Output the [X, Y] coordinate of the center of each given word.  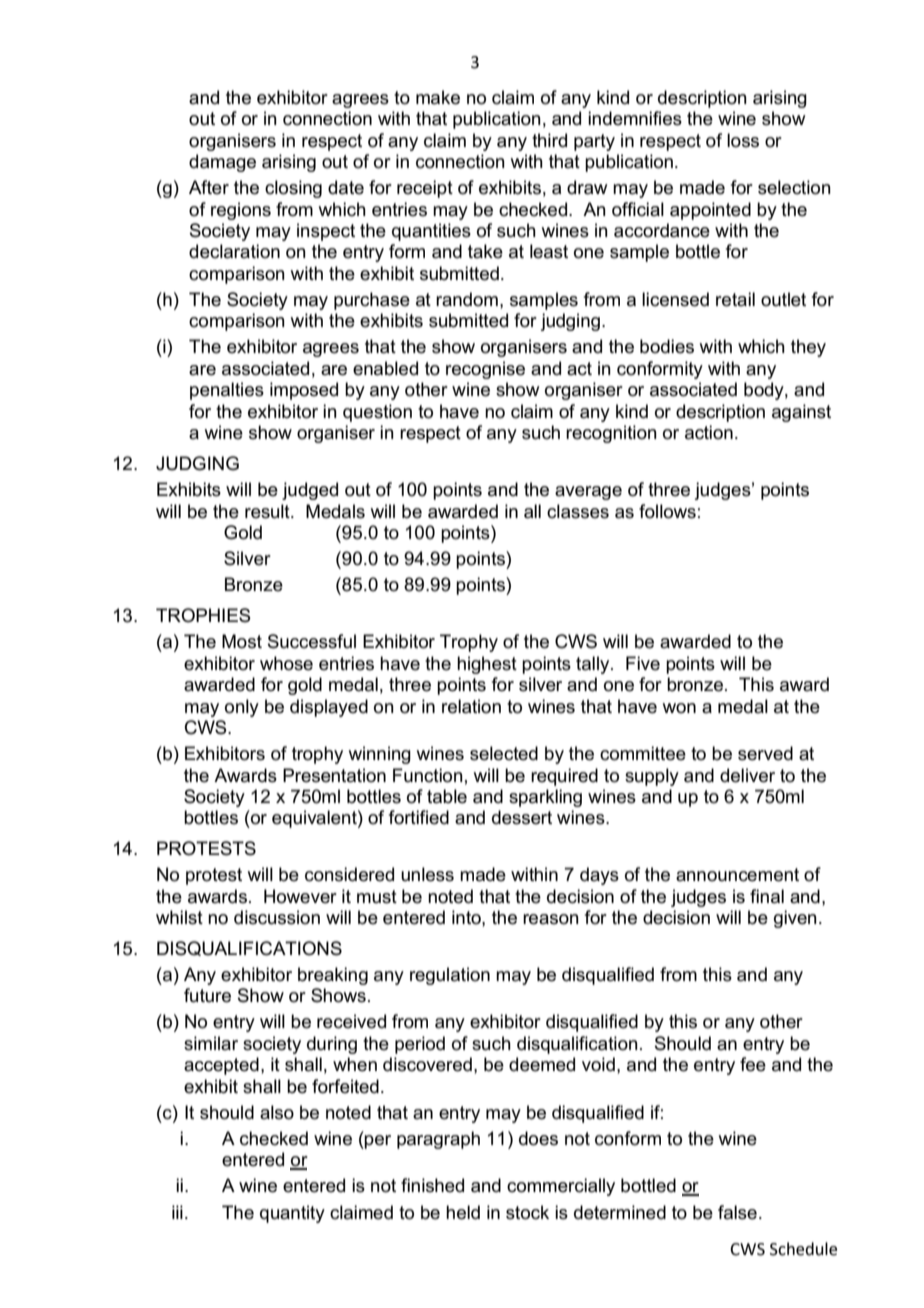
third [549, 140]
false [737, 1212]
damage [222, 163]
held [463, 1212]
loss [743, 140]
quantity [292, 1214]
